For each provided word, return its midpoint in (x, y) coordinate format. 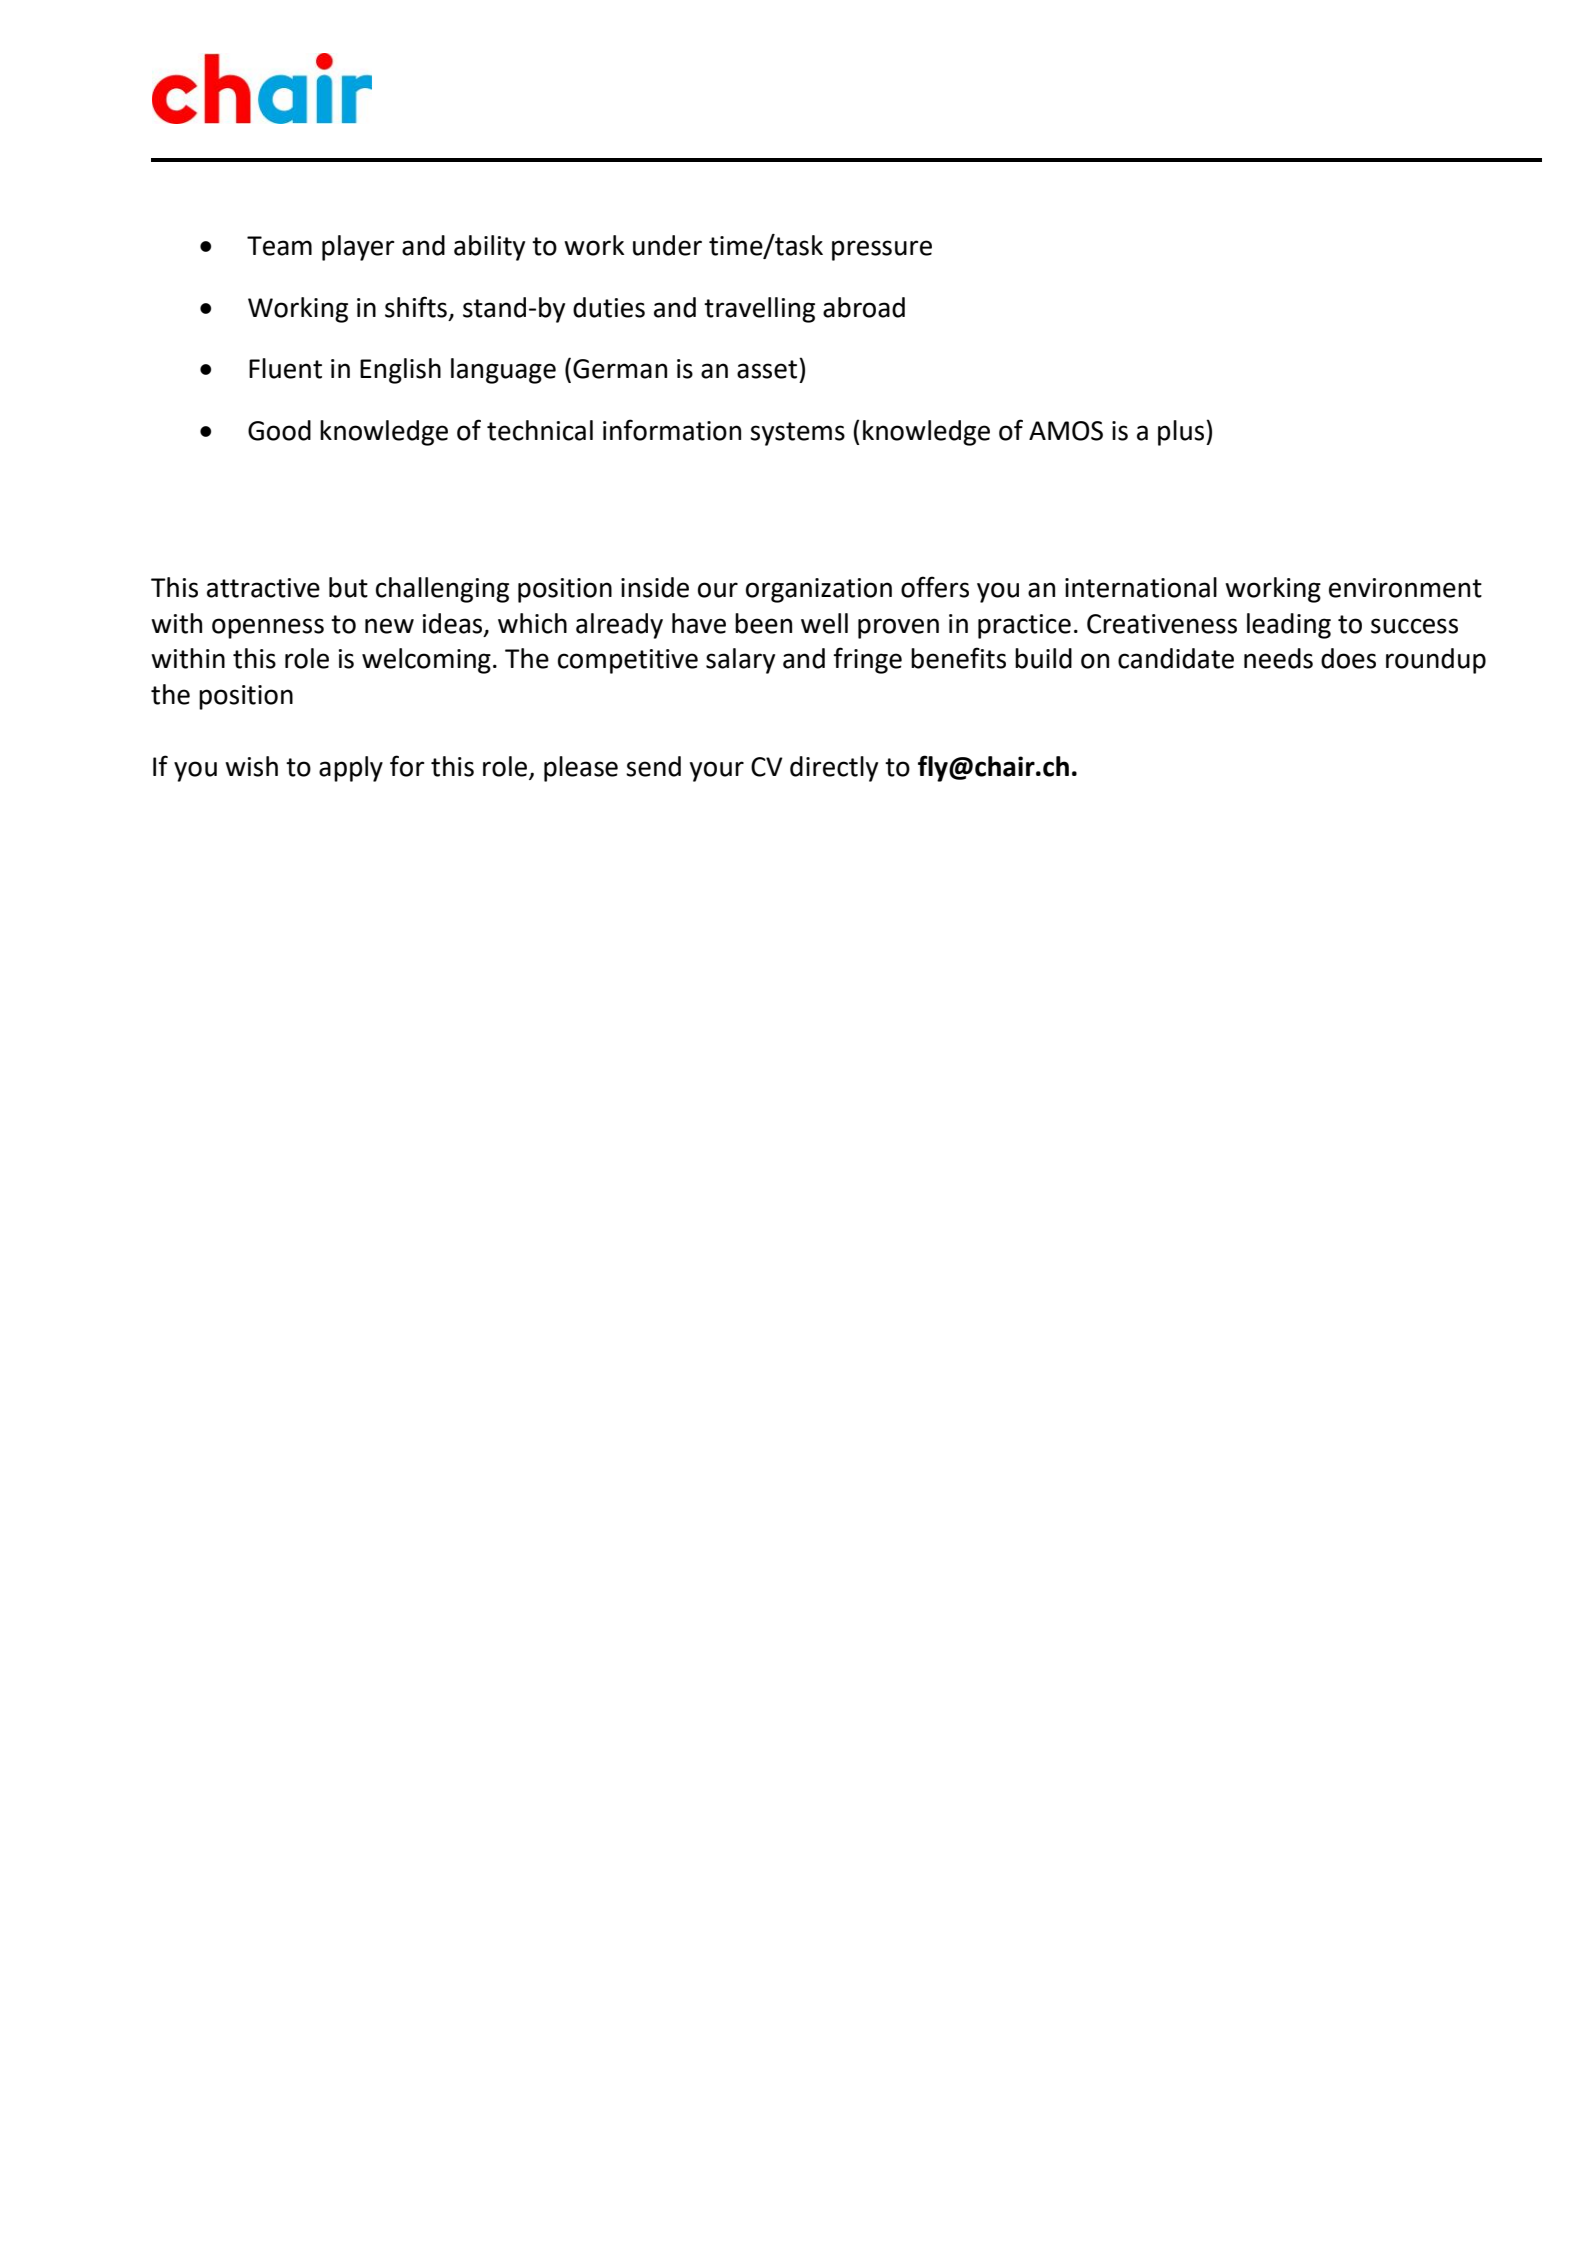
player (358, 248)
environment (1405, 588)
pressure (882, 250)
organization (819, 590)
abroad (864, 307)
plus (1182, 433)
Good (279, 430)
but (348, 587)
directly (834, 769)
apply (351, 769)
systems (797, 434)
